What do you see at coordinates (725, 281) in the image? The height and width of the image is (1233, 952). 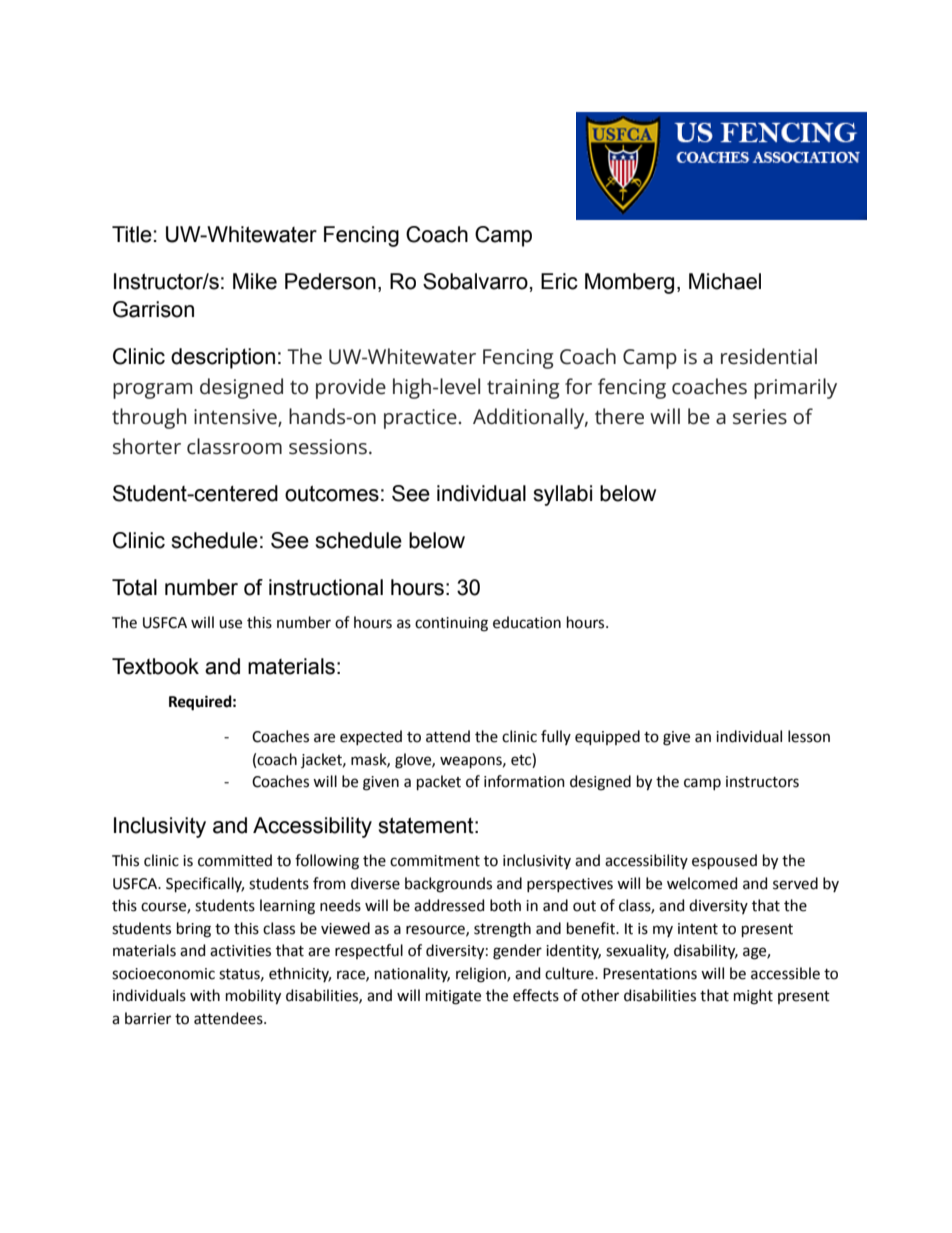 I see `Michael` at bounding box center [725, 281].
